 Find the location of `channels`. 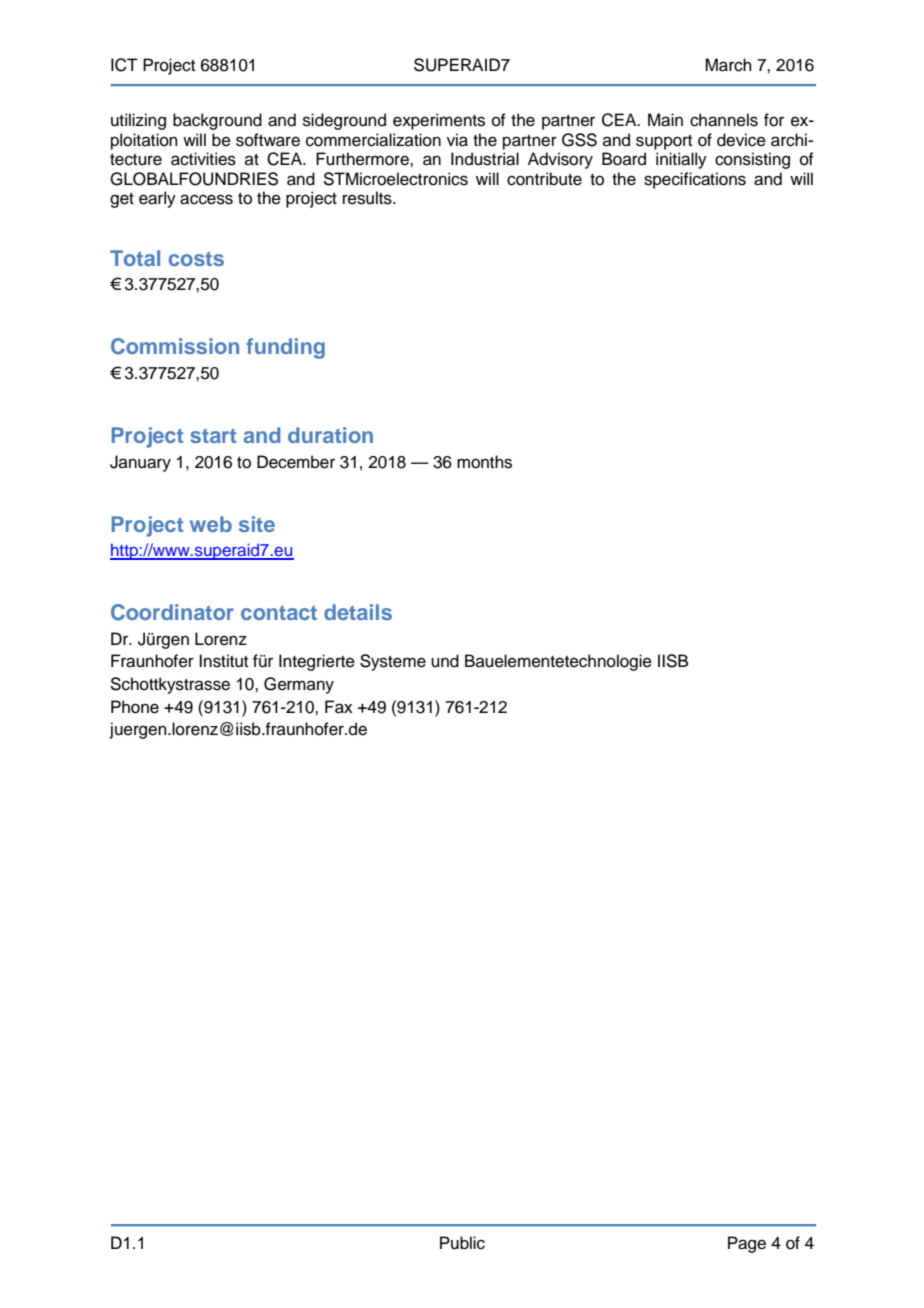

channels is located at coordinates (724, 120).
